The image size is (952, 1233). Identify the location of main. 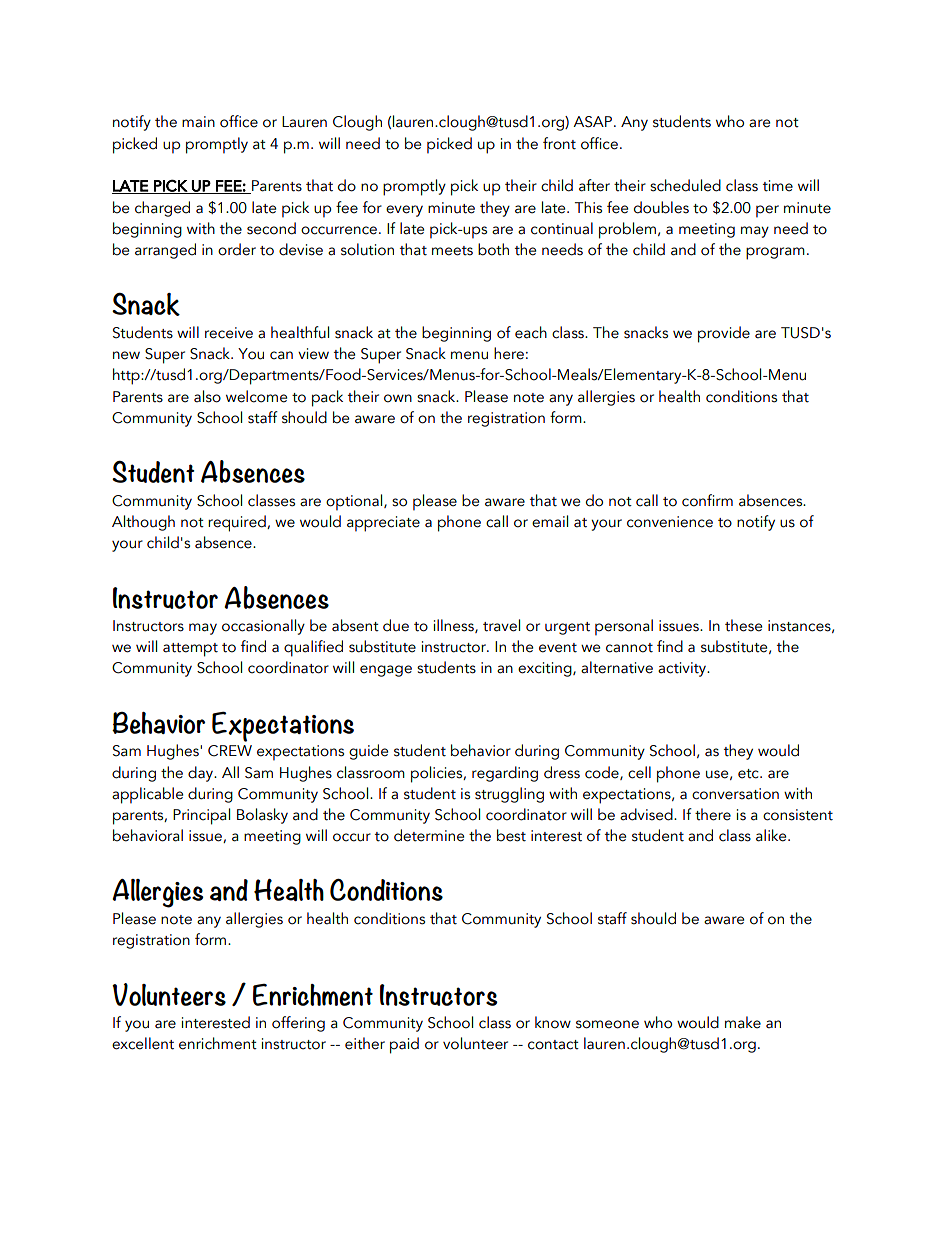
(198, 122).
